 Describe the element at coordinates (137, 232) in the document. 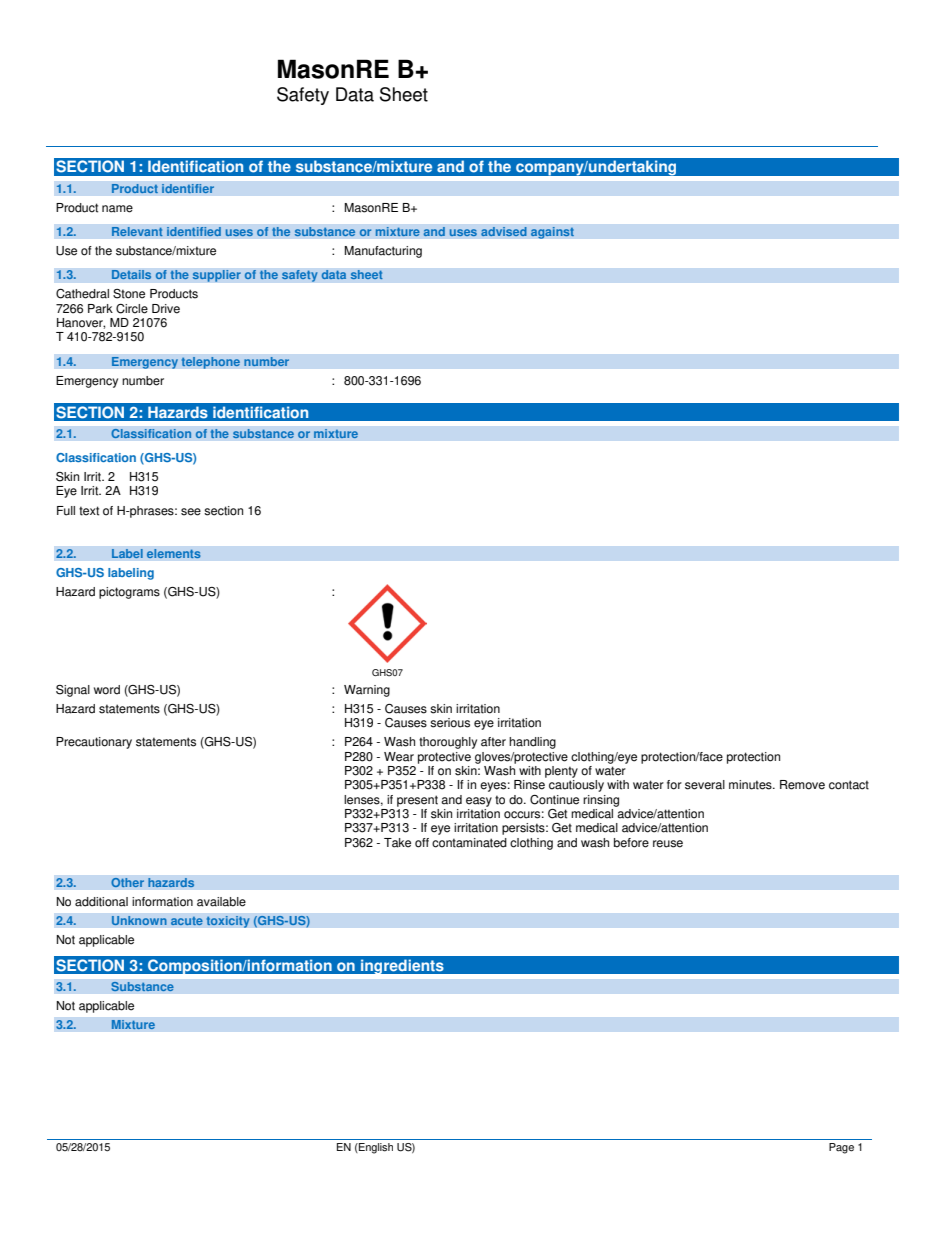

I see `Relevant` at that location.
